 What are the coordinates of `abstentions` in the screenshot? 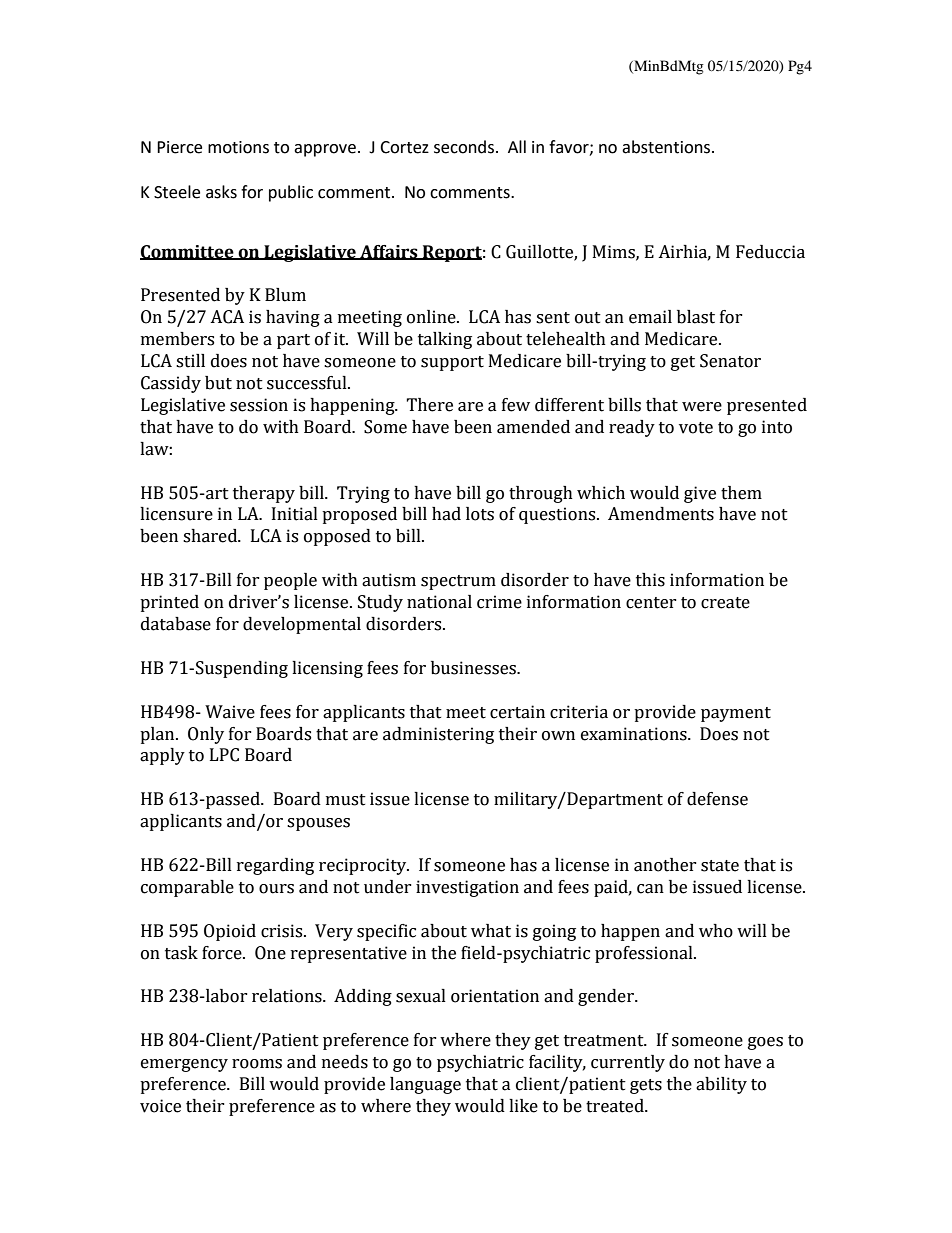 It's located at (666, 147).
